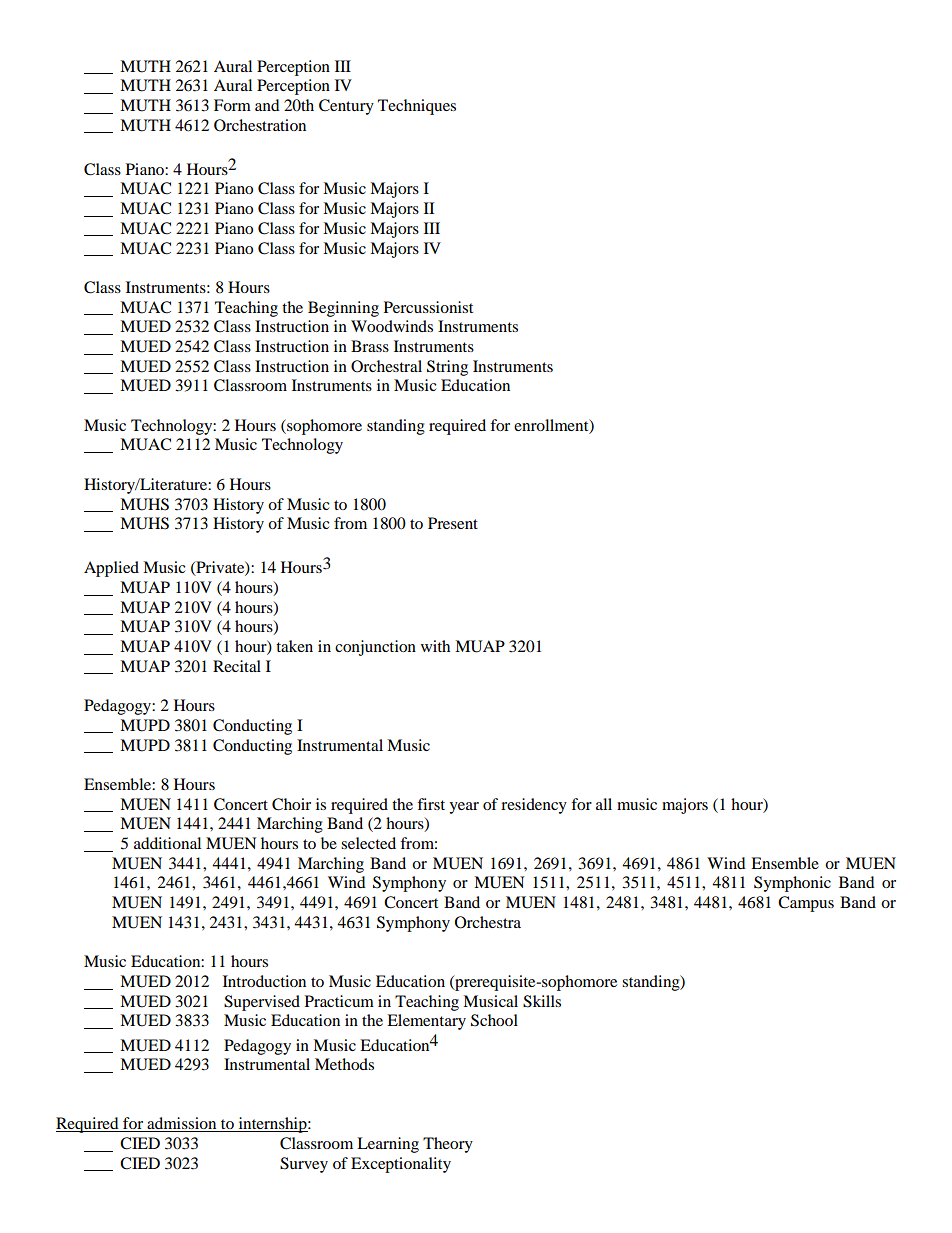 The width and height of the screenshot is (952, 1233). Describe the element at coordinates (464, 808) in the screenshot. I see `year` at that location.
